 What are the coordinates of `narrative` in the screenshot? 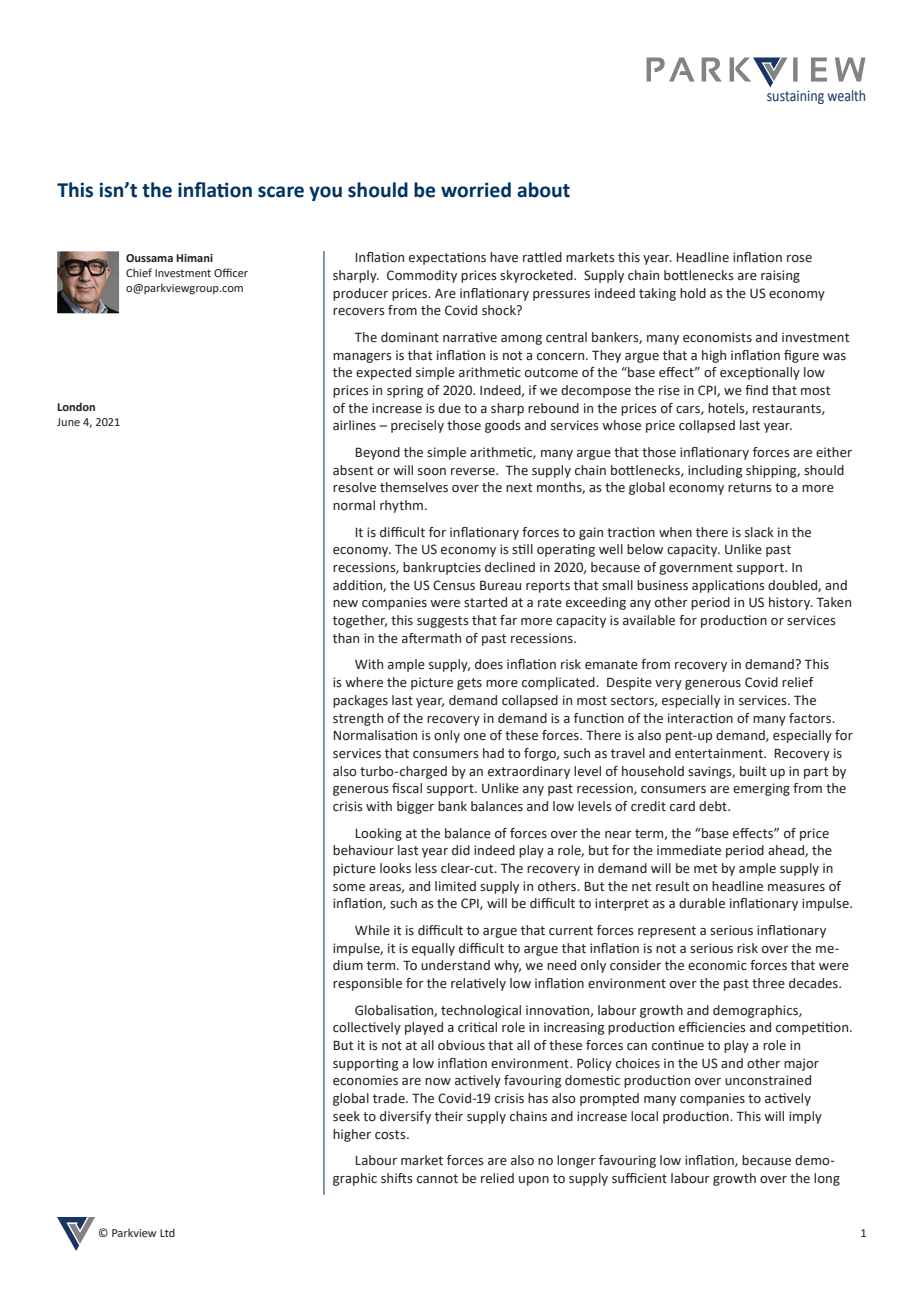 It's located at (470, 337).
